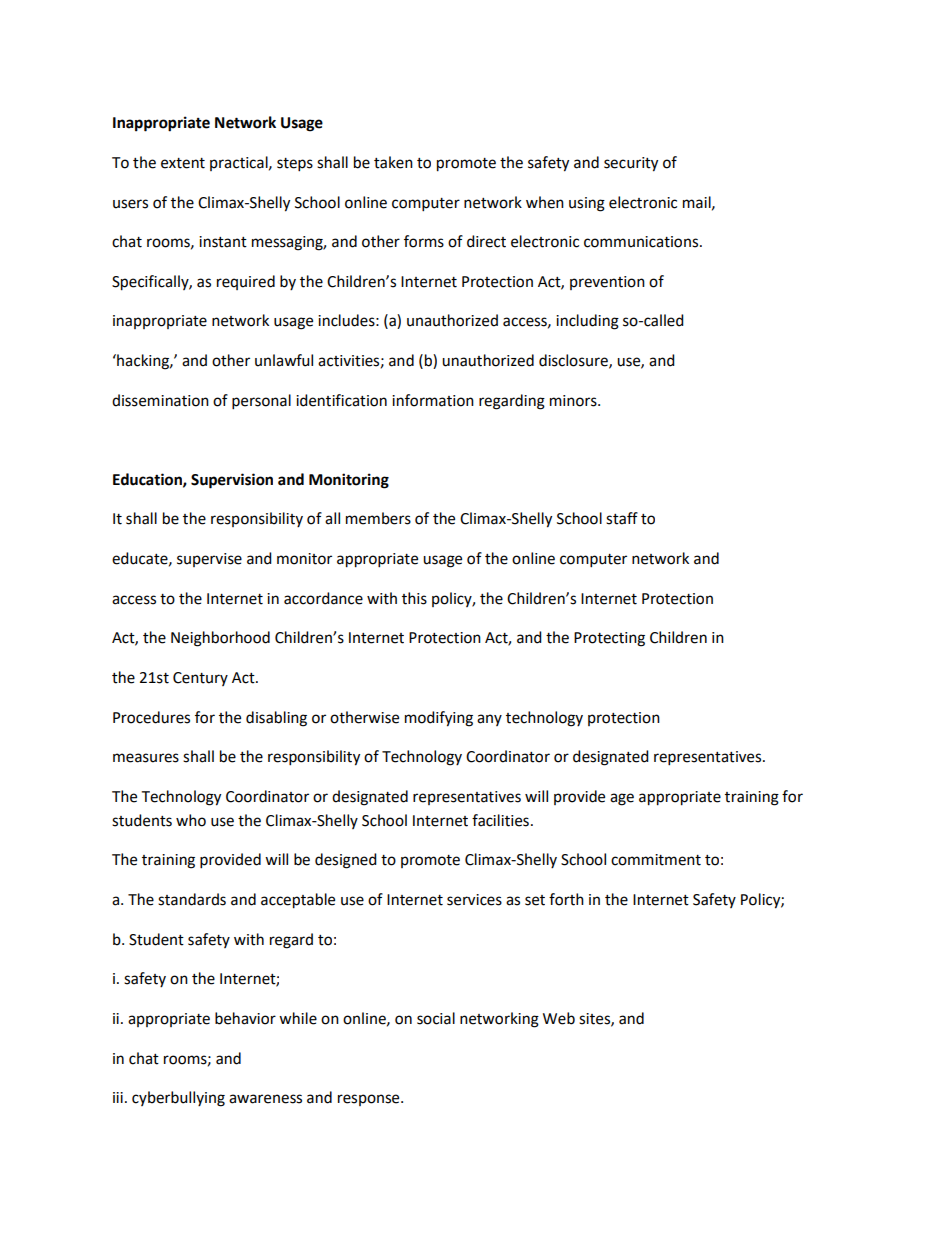 The width and height of the document is (952, 1233). Describe the element at coordinates (559, 1018) in the document. I see `Web` at that location.
